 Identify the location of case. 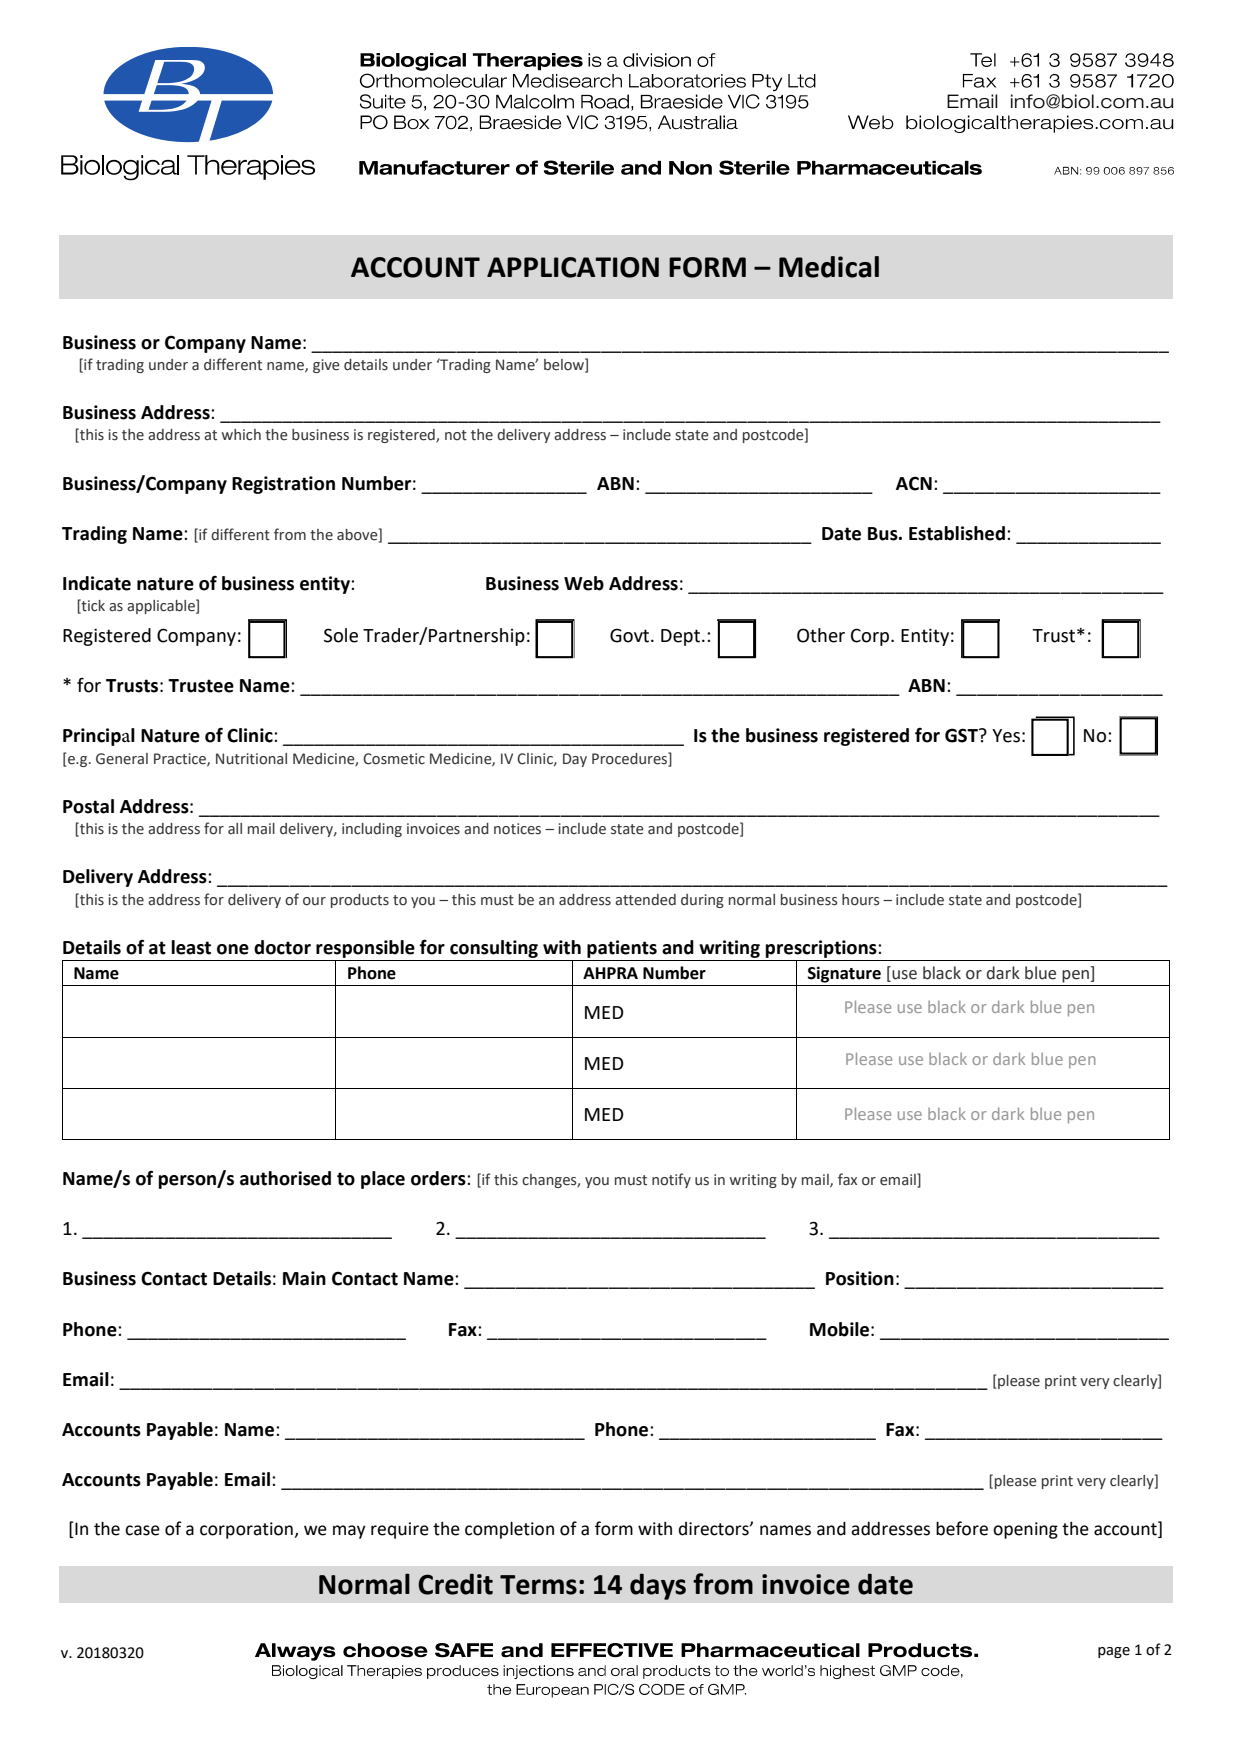
(142, 1530).
